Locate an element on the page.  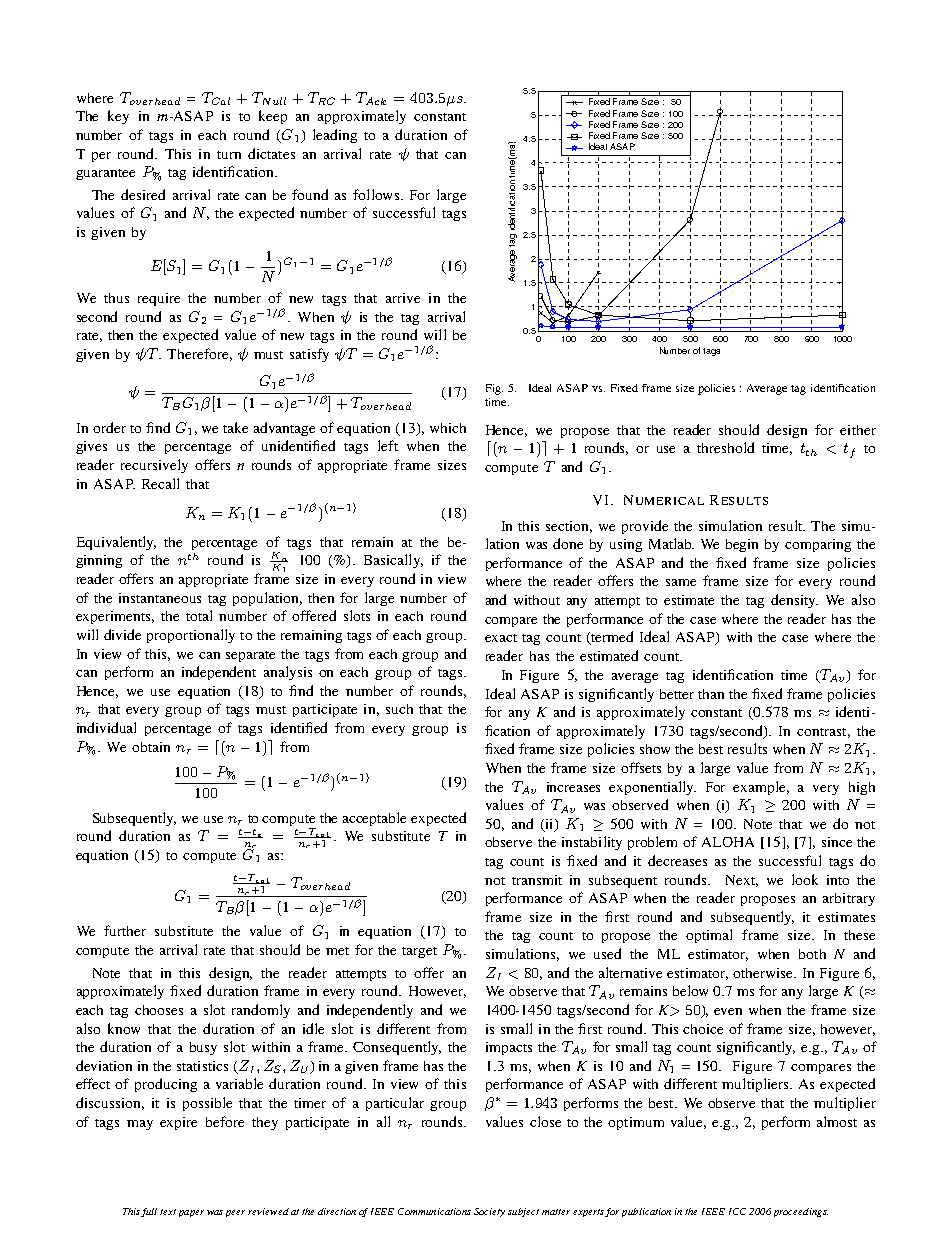
Recall is located at coordinates (160, 483).
